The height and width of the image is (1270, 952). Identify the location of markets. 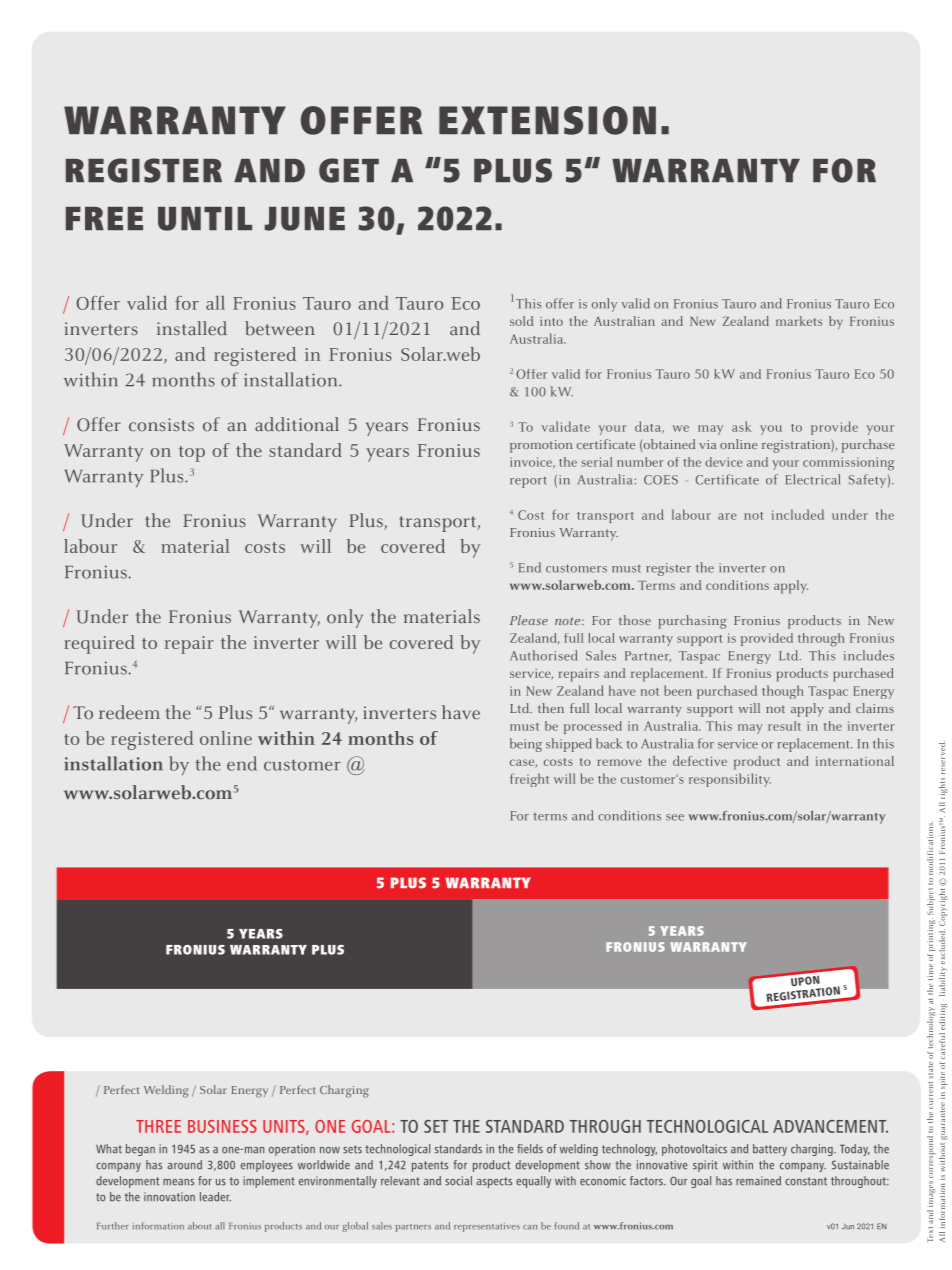
(799, 321).
